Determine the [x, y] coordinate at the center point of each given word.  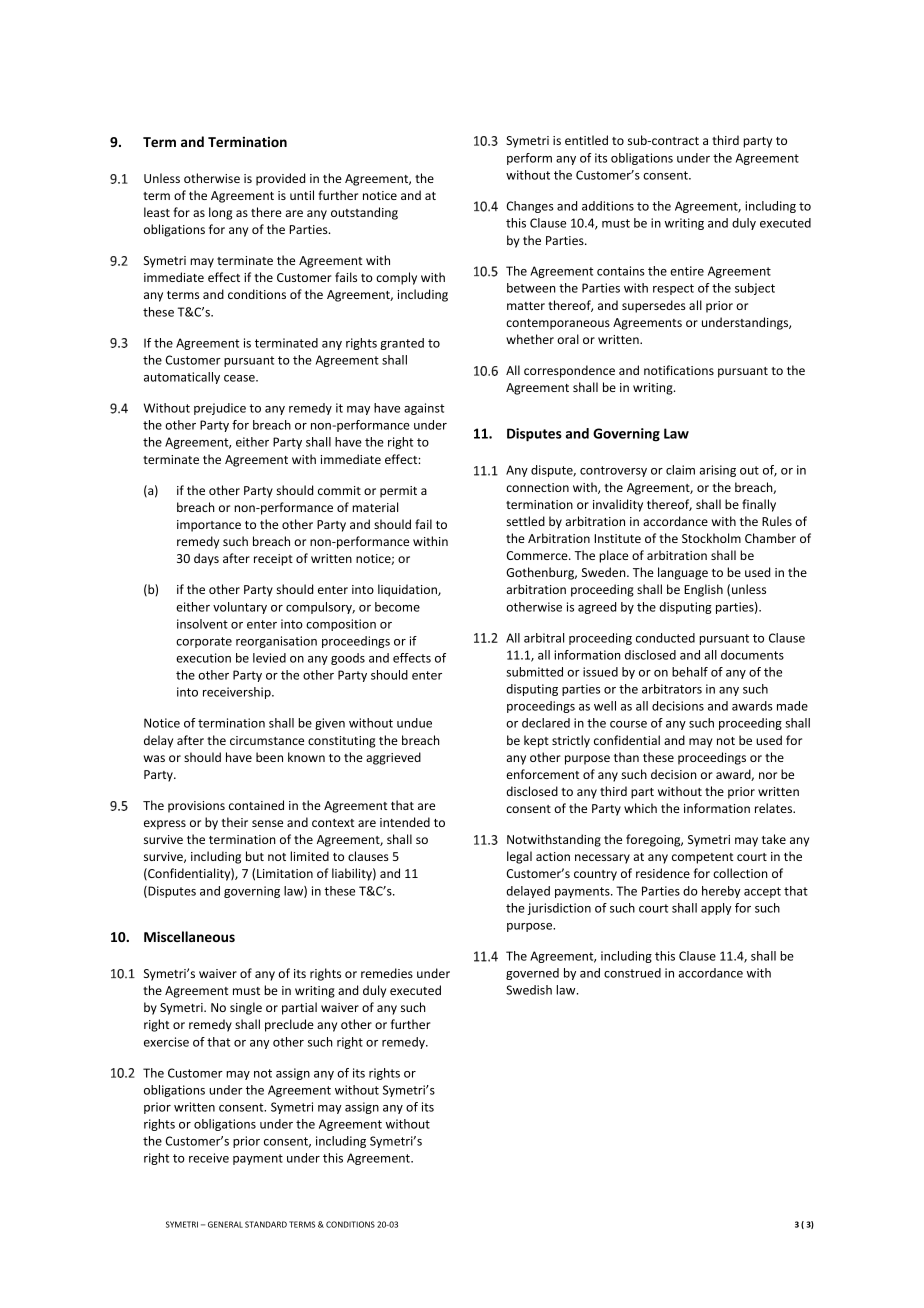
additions [608, 206]
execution [203, 658]
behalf [690, 672]
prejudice [220, 409]
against [424, 409]
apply [716, 909]
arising [717, 471]
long [221, 213]
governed [532, 974]
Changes [530, 207]
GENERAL [225, 1224]
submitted [534, 672]
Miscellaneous [189, 936]
